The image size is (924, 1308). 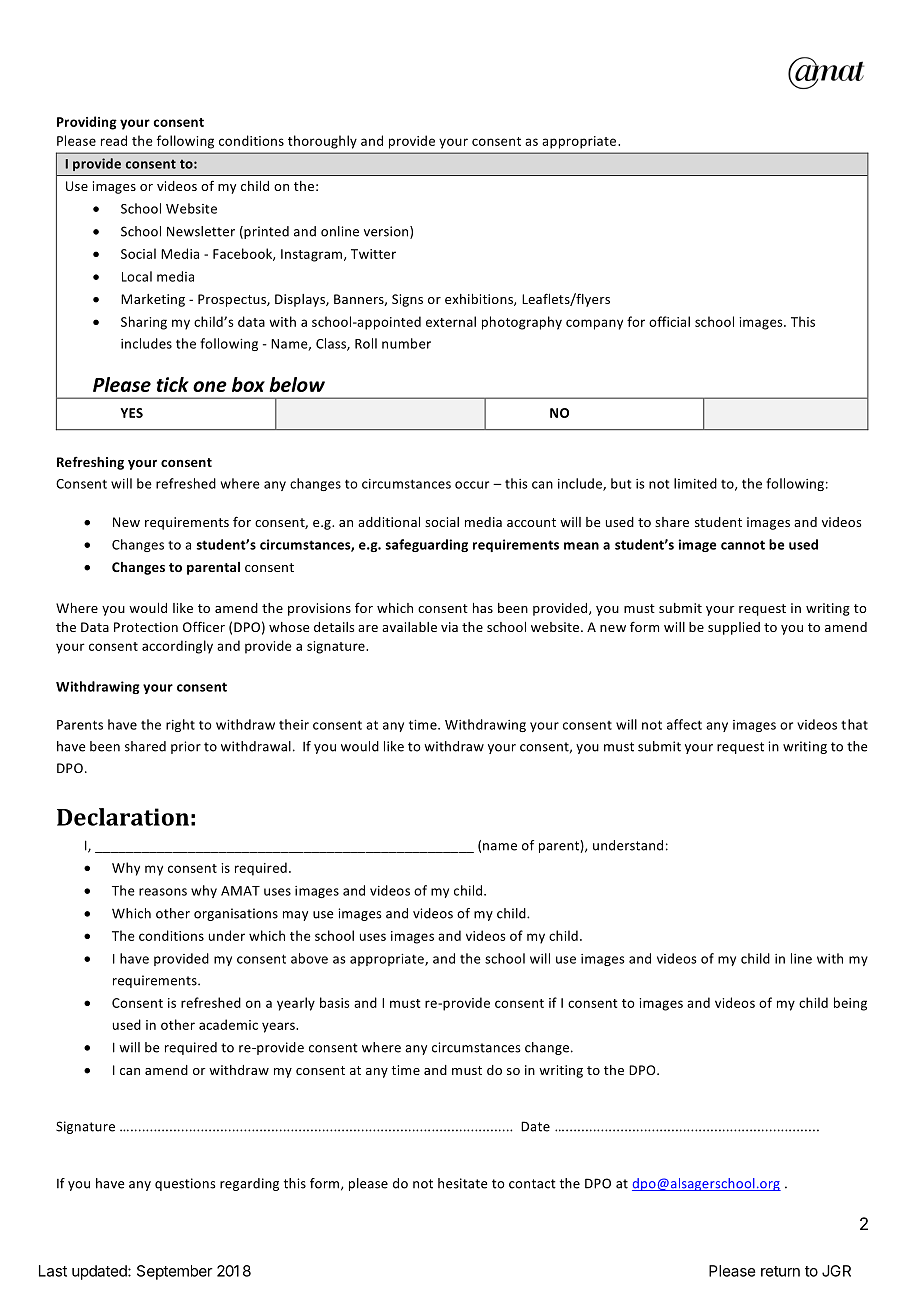 What do you see at coordinates (335, 1002) in the document?
I see `basis` at bounding box center [335, 1002].
